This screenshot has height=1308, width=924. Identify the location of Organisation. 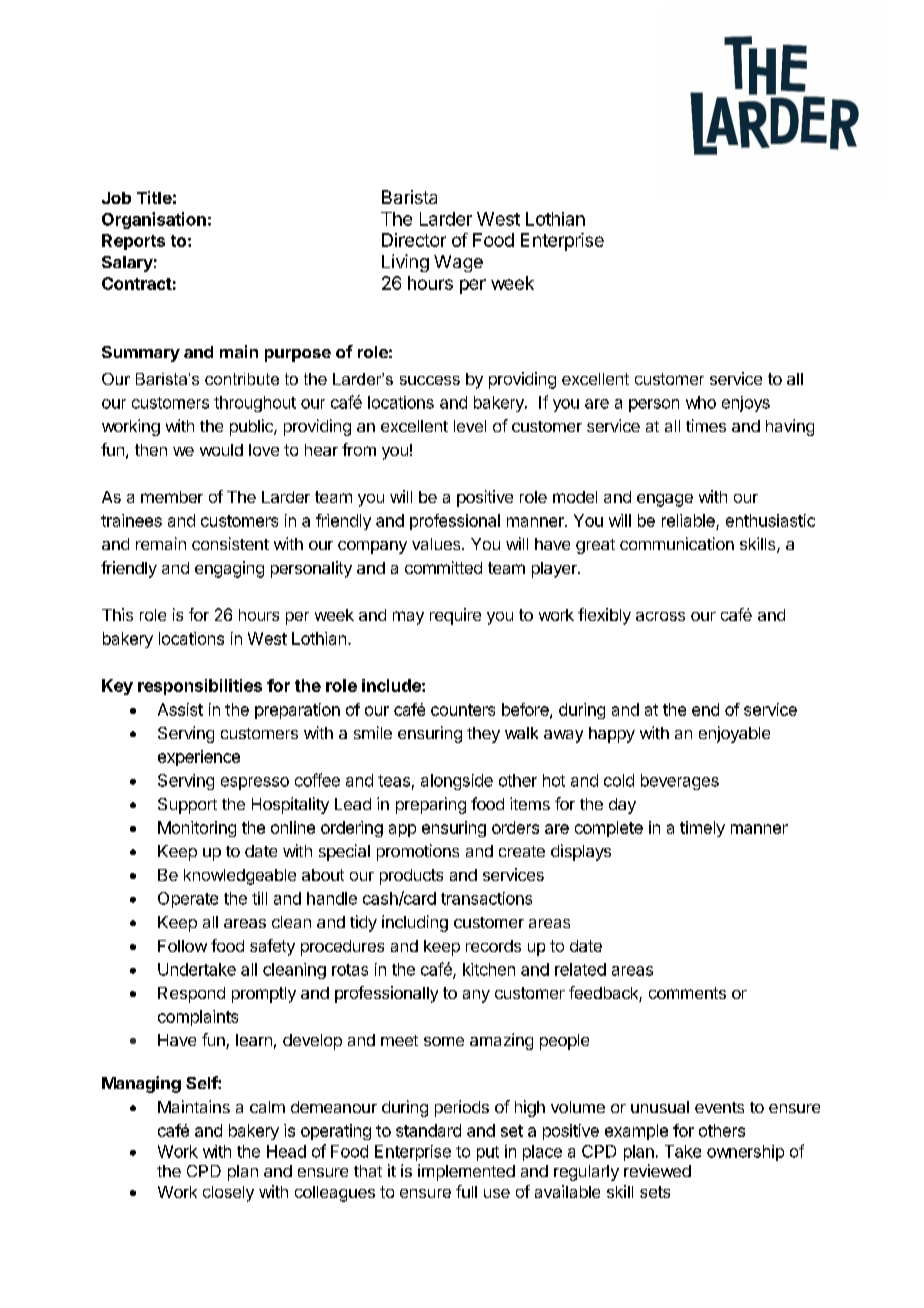
(154, 220).
